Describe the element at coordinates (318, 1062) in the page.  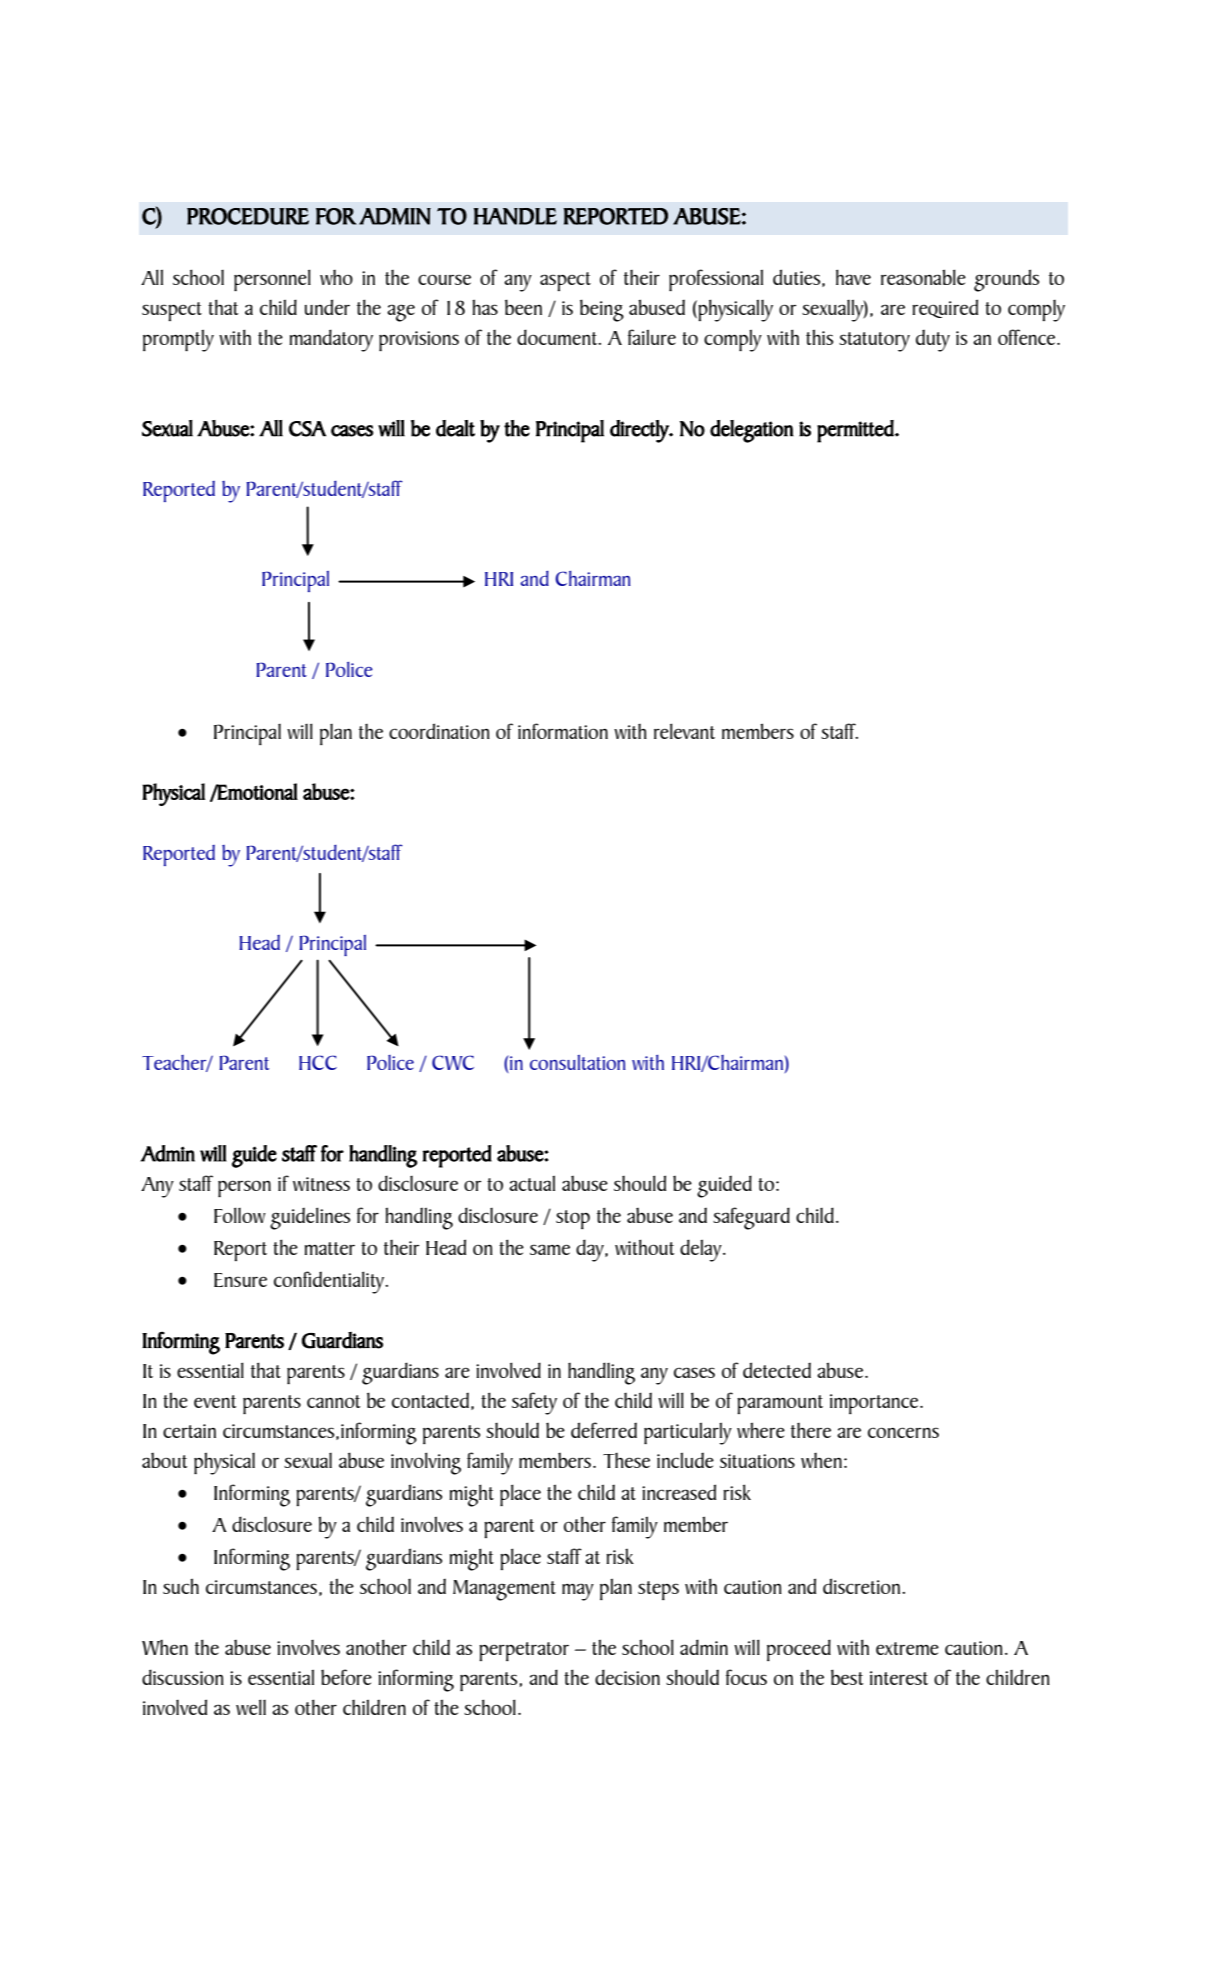
I see `HCC` at that location.
